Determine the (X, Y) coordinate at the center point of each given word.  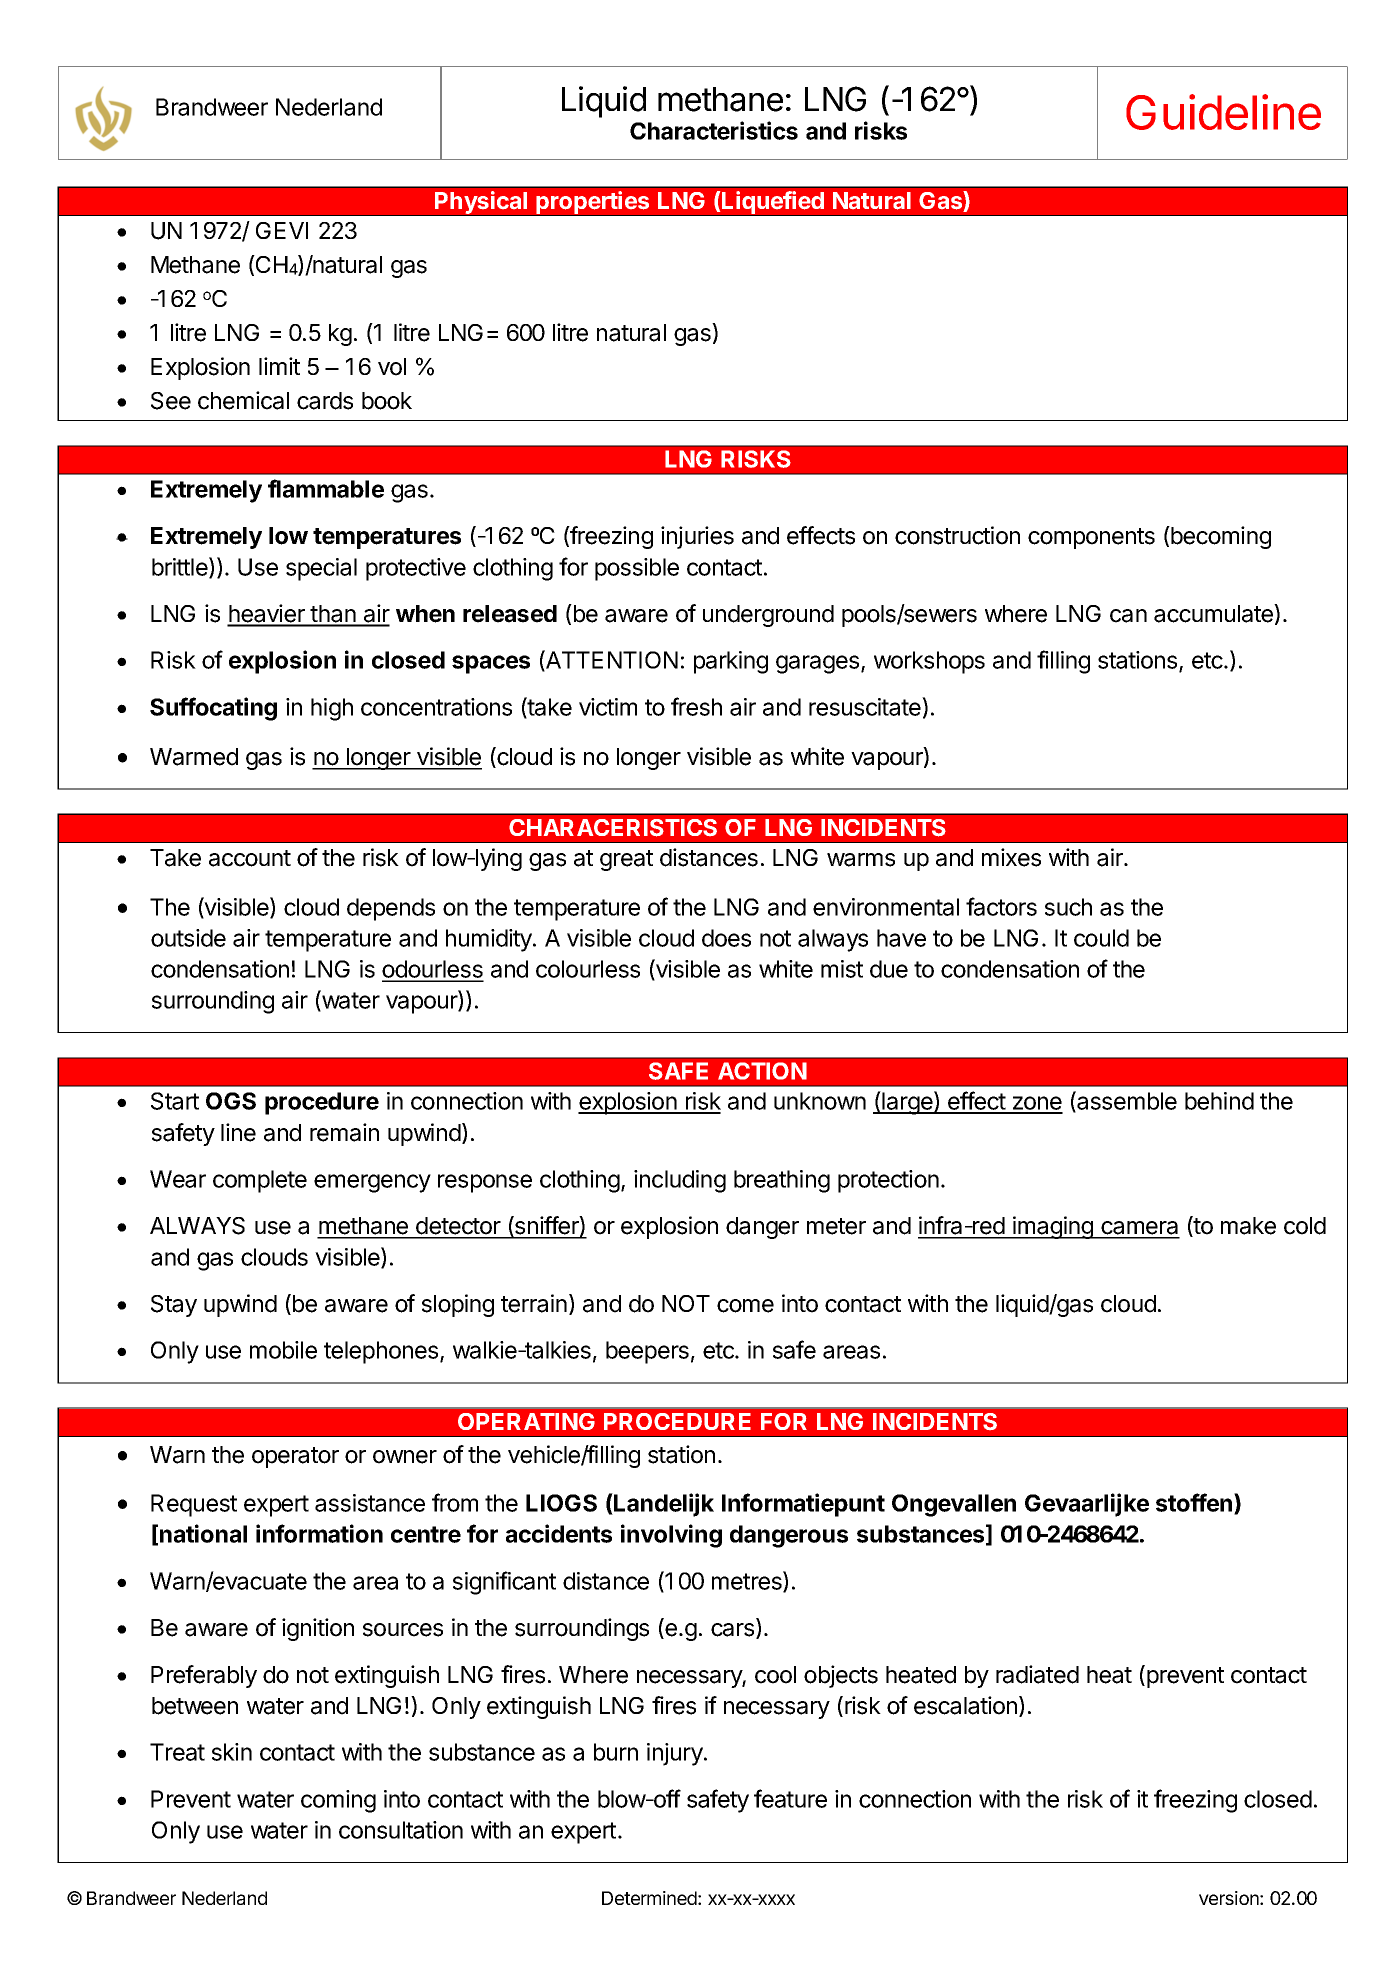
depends (391, 909)
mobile (283, 1350)
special (321, 569)
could (1101, 938)
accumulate (1214, 613)
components (1091, 538)
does (726, 938)
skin (232, 1752)
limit (279, 366)
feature (790, 1798)
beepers (647, 1352)
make (1248, 1226)
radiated (1037, 1674)
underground (768, 616)
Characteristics (714, 130)
